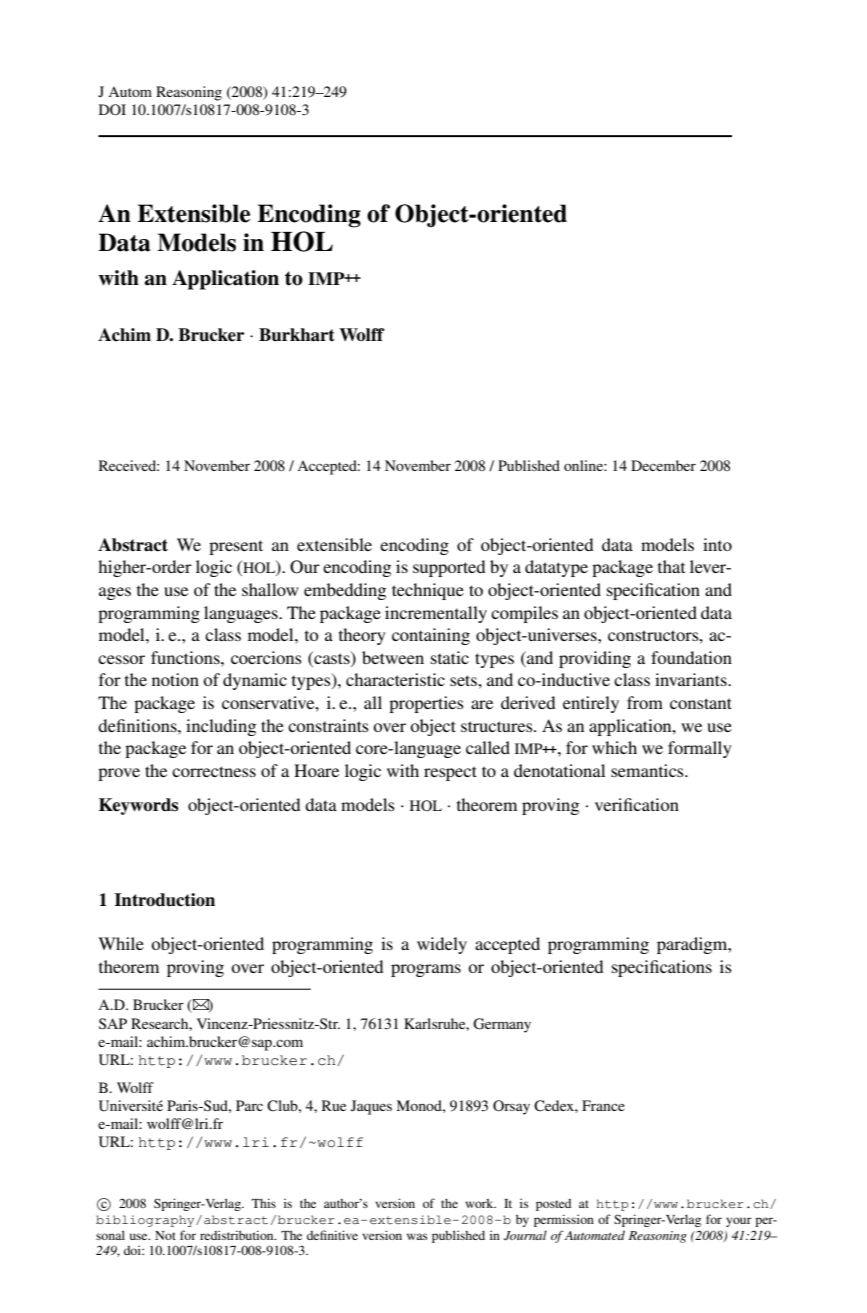 The image size is (867, 1313). I want to click on programs, so click(426, 970).
